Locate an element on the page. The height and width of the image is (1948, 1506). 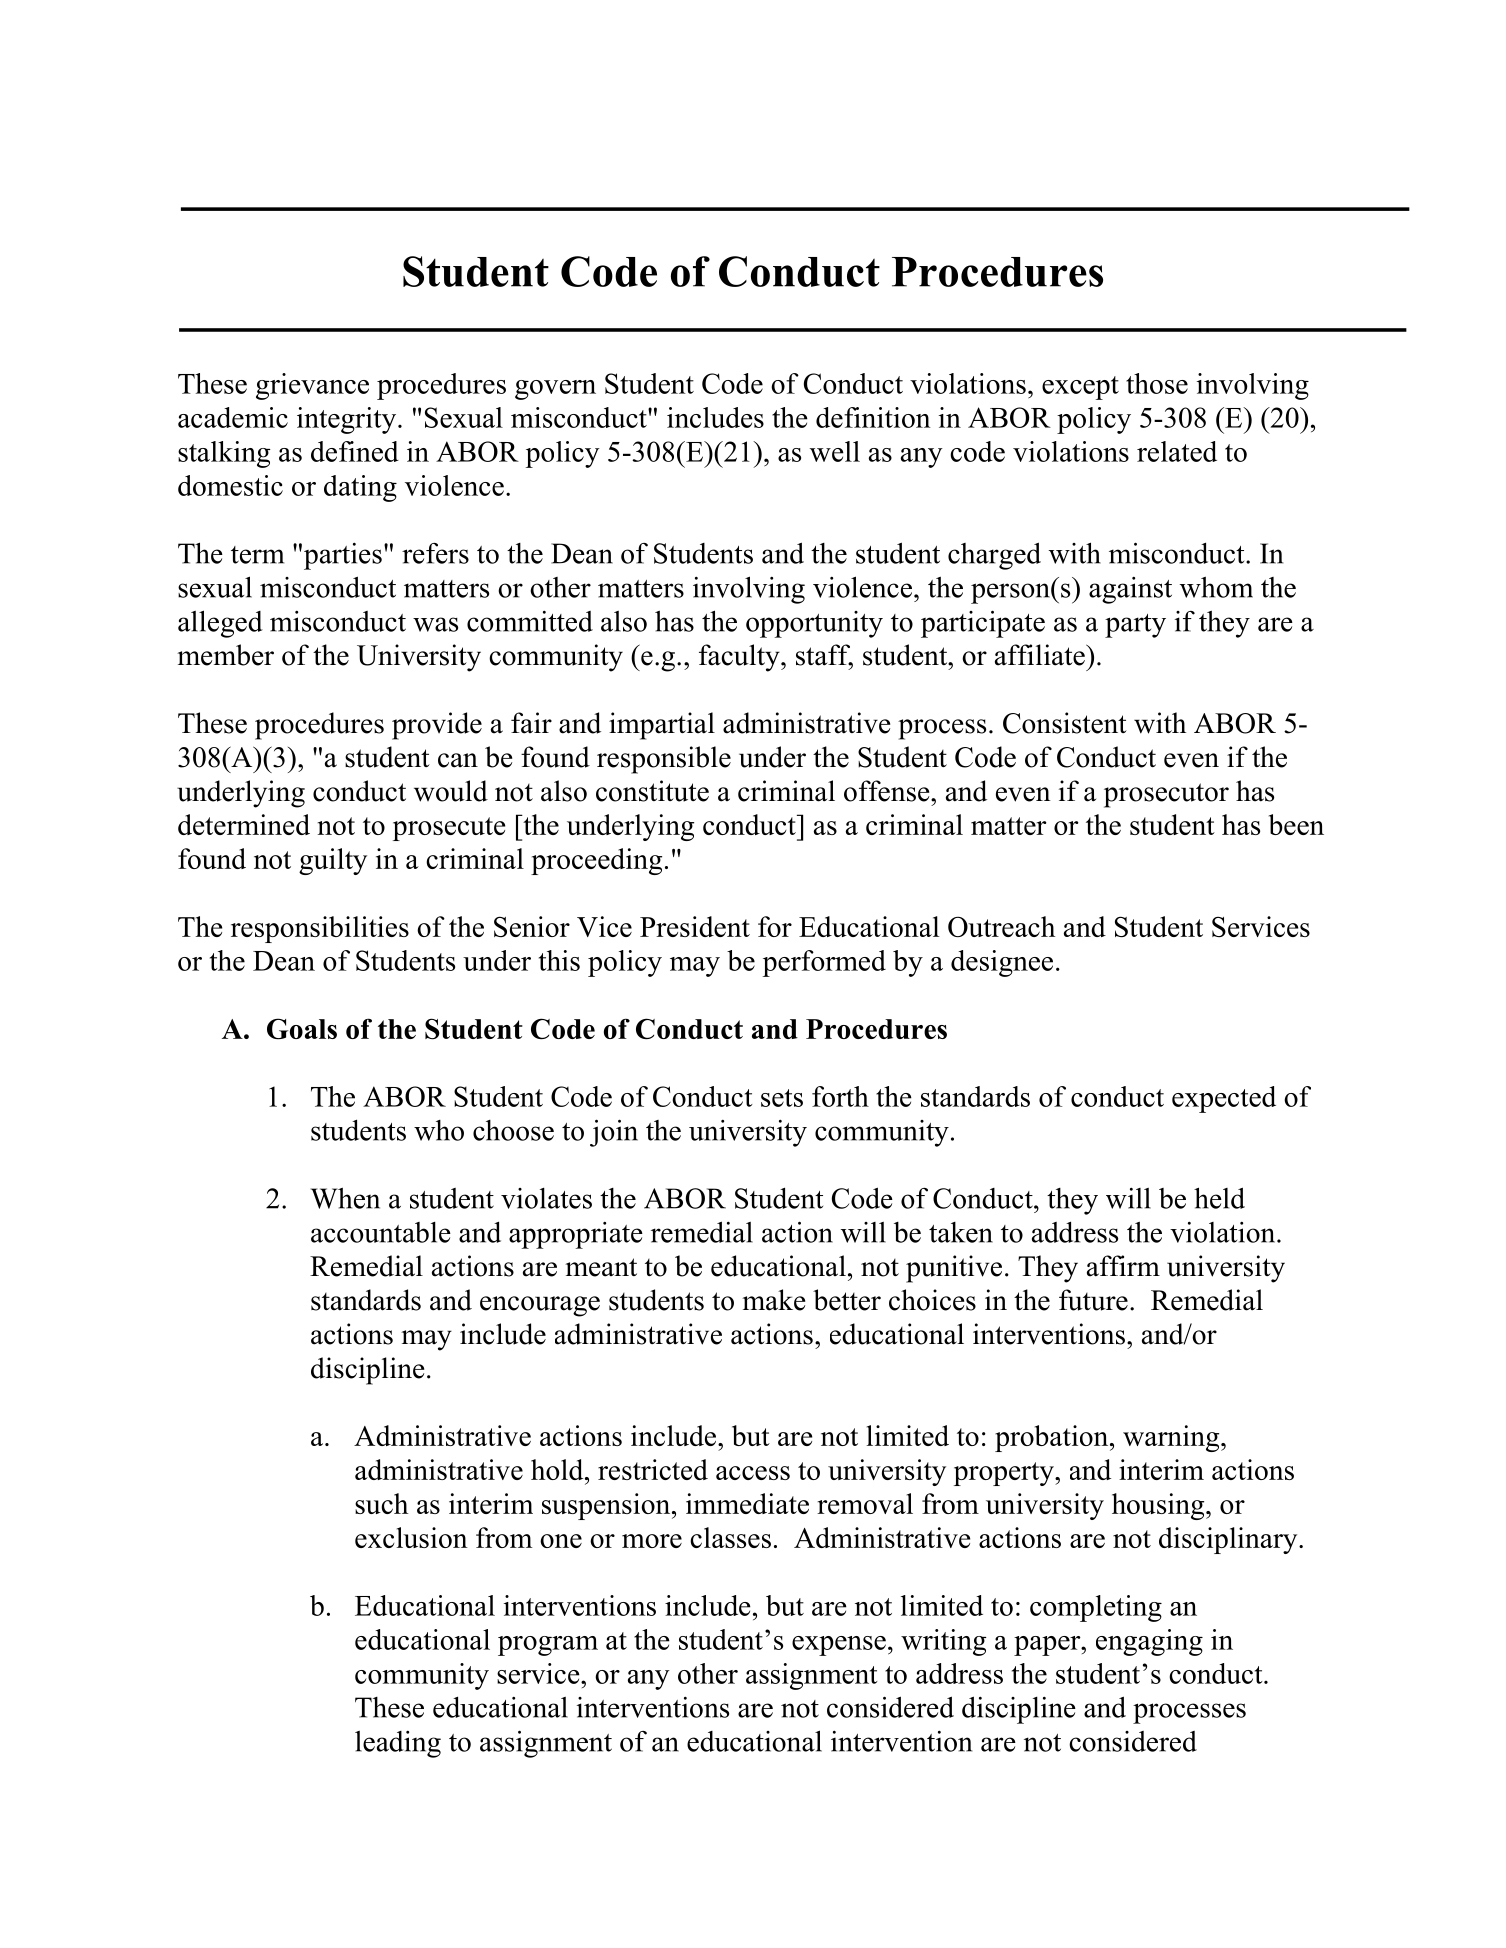
leading is located at coordinates (398, 1744).
